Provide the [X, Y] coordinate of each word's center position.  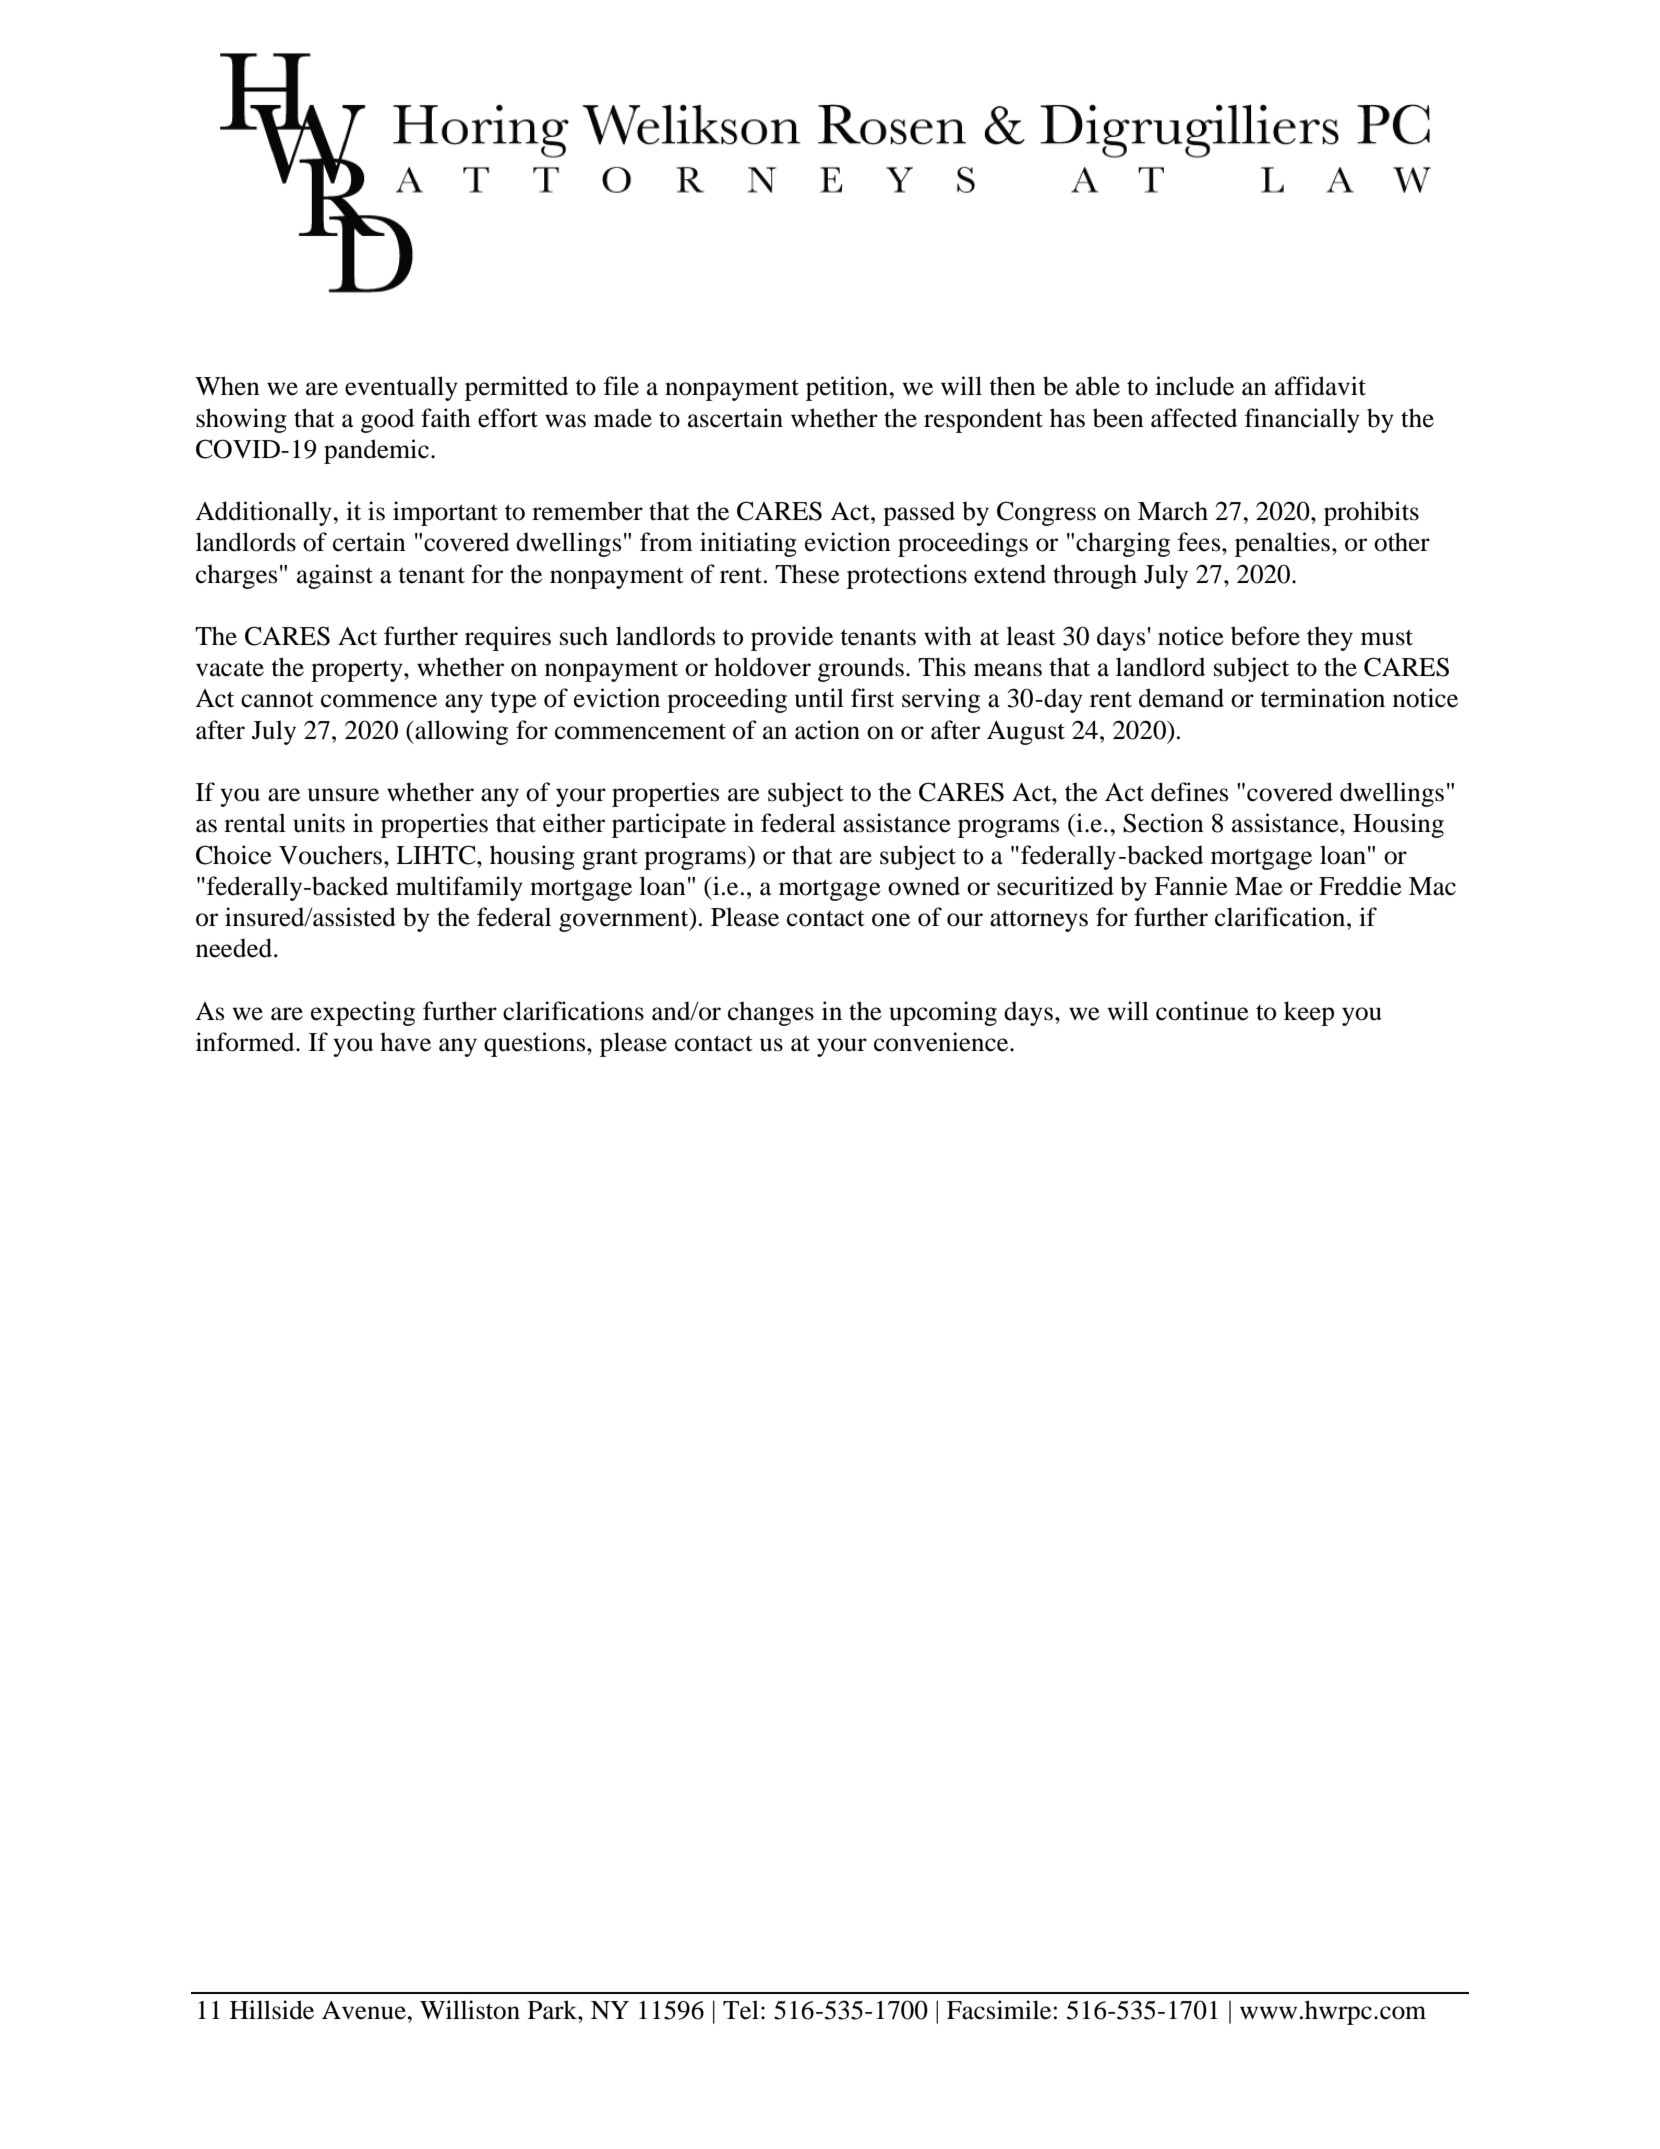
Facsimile [999, 2010]
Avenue [365, 2010]
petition [848, 388]
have [405, 1042]
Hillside [272, 2010]
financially [1302, 420]
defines [1189, 792]
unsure [343, 795]
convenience [942, 1042]
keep [1309, 1013]
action [827, 730]
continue [1202, 1011]
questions [536, 1044]
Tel [741, 2010]
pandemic [376, 451]
